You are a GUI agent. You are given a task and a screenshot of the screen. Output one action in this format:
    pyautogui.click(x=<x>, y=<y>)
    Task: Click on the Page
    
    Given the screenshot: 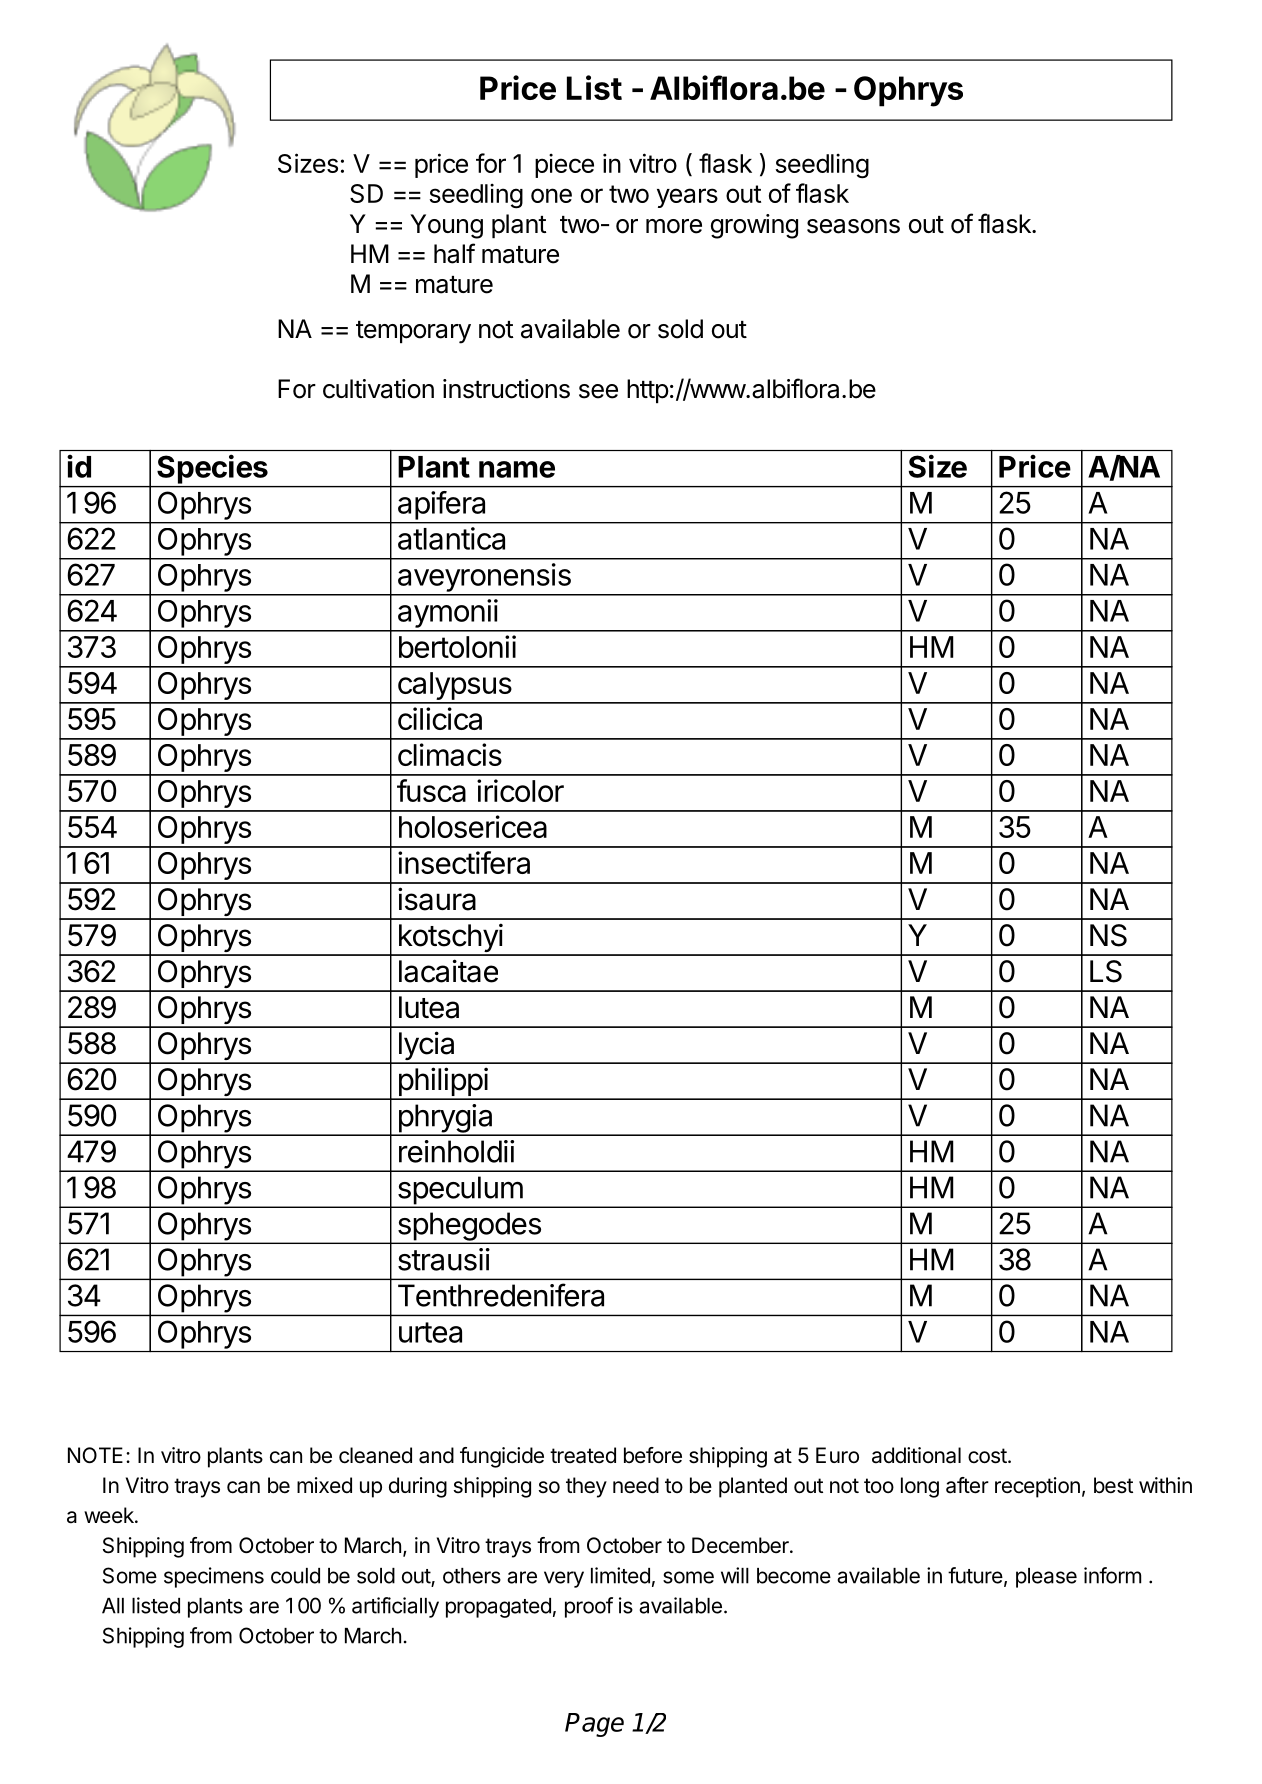 What is the action you would take?
    pyautogui.click(x=594, y=1725)
